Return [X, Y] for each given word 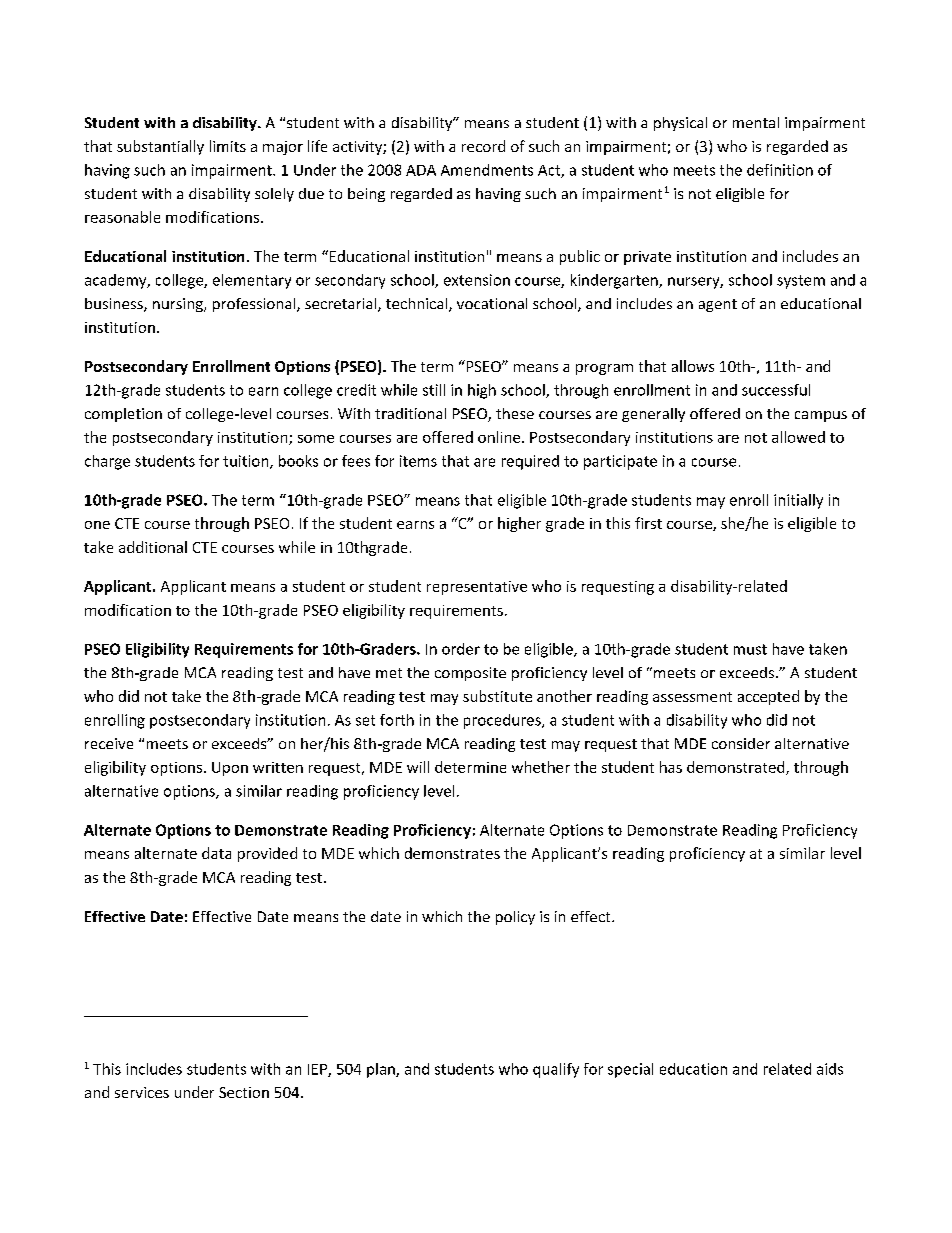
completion [123, 415]
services [142, 1092]
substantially [160, 147]
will [418, 767]
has [671, 767]
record [483, 146]
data [216, 853]
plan [382, 1070]
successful [776, 390]
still [434, 390]
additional [153, 547]
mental [756, 122]
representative [477, 588]
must [750, 649]
